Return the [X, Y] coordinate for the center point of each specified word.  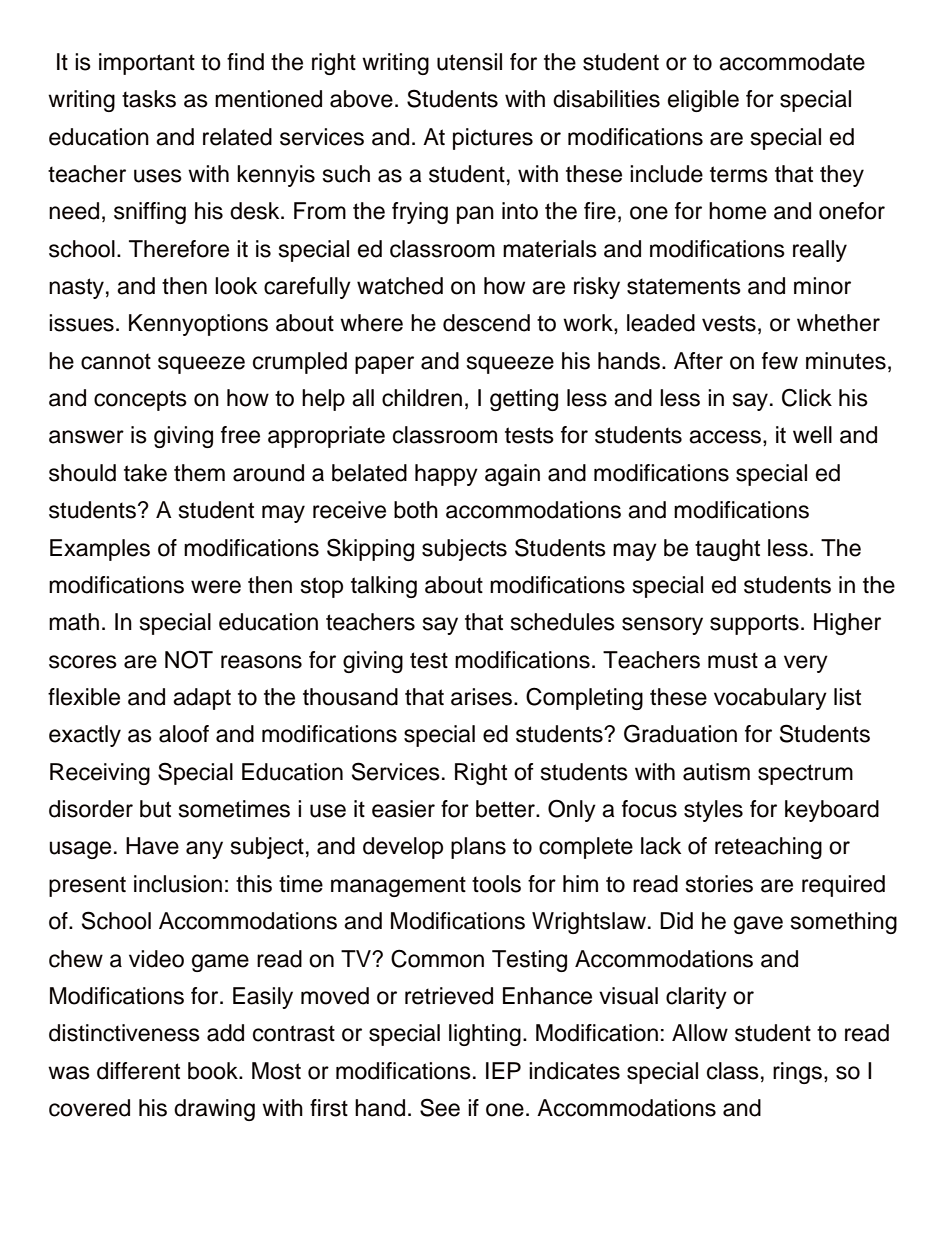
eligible [703, 101]
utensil [469, 62]
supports [754, 624]
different [138, 1071]
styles [713, 811]
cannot [116, 361]
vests [729, 323]
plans [478, 848]
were [216, 587]
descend [486, 323]
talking [384, 587]
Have [152, 846]
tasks [149, 99]
